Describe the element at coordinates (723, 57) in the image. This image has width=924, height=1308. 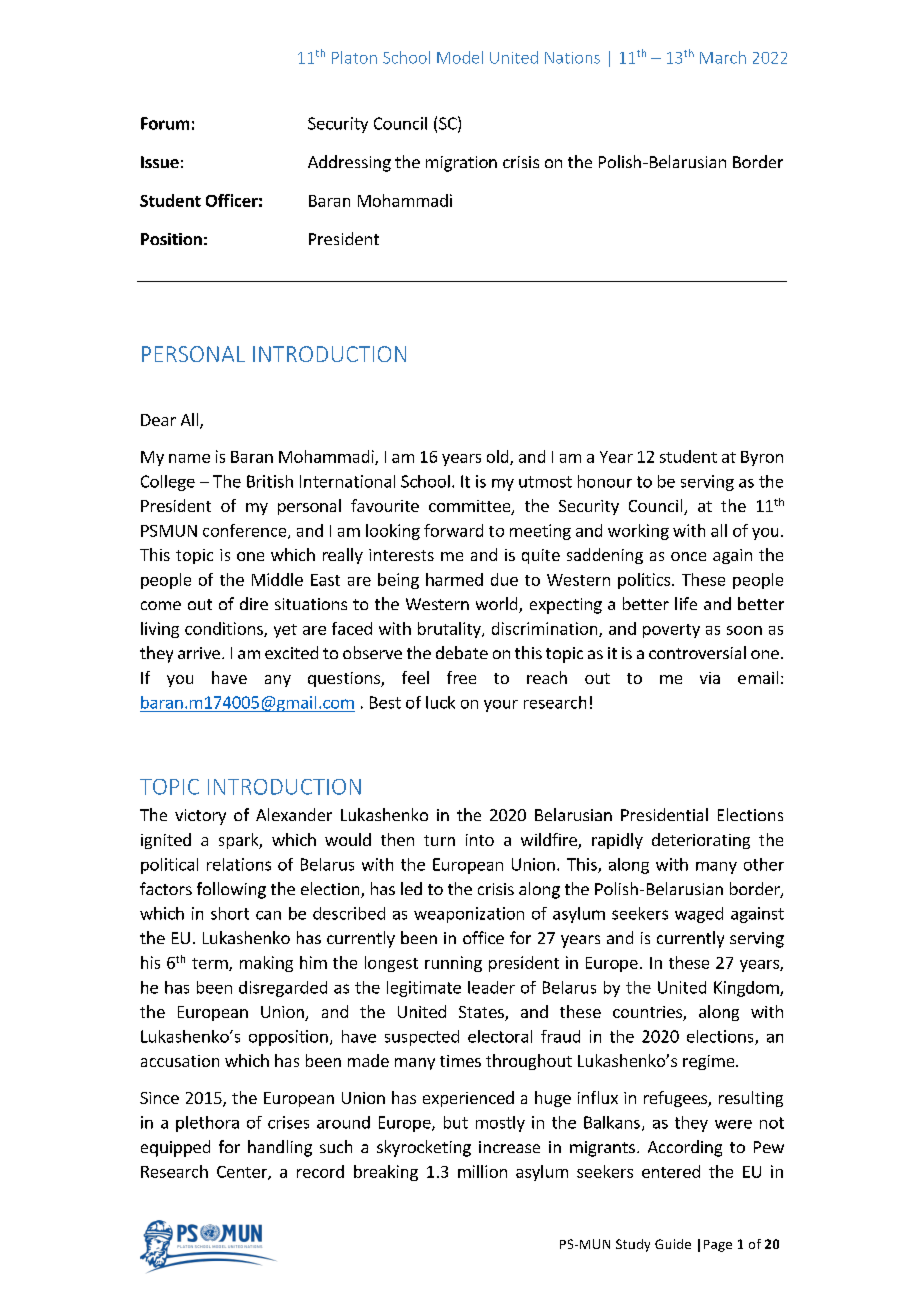
I see `March` at that location.
